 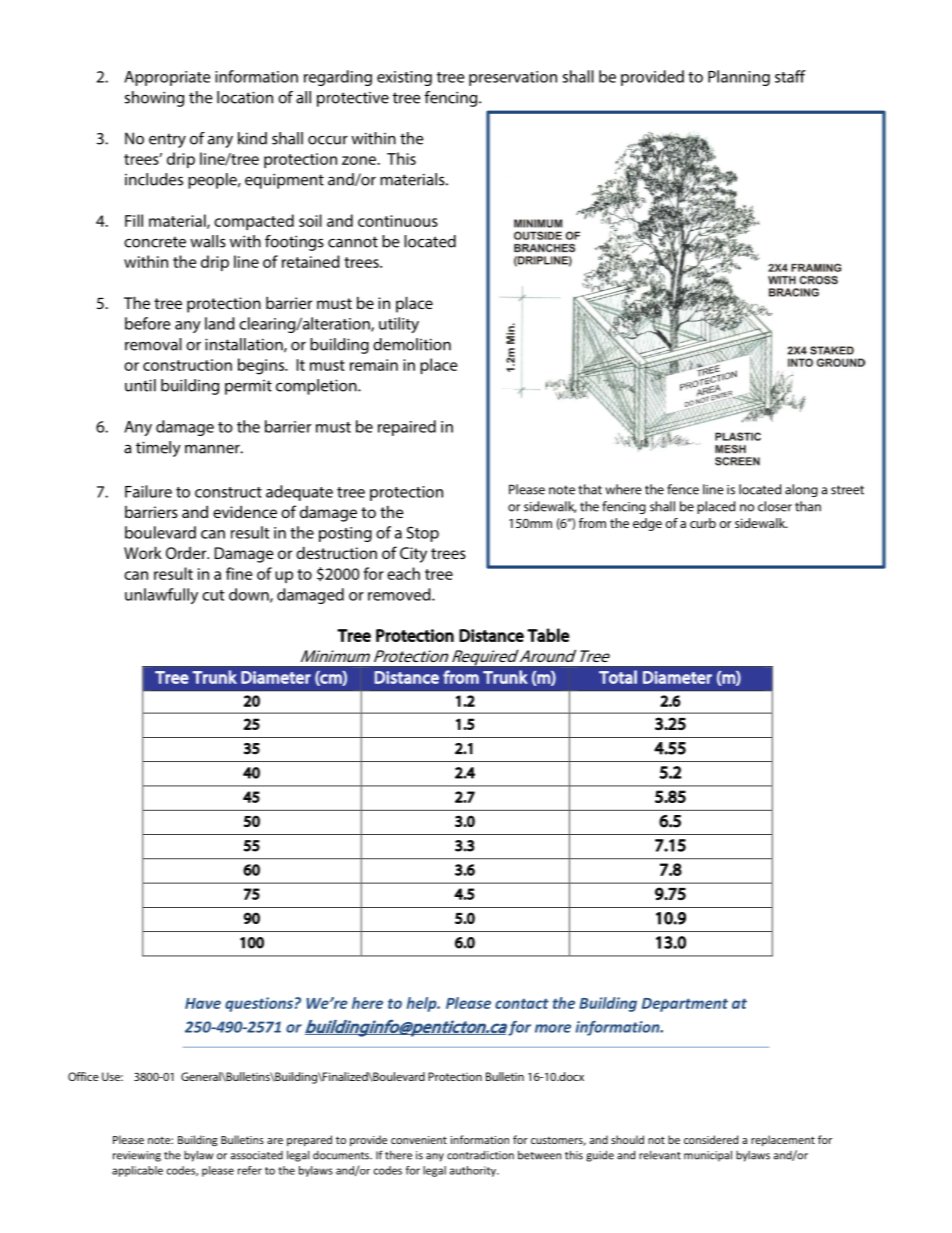 What do you see at coordinates (404, 78) in the screenshot?
I see `existing` at bounding box center [404, 78].
